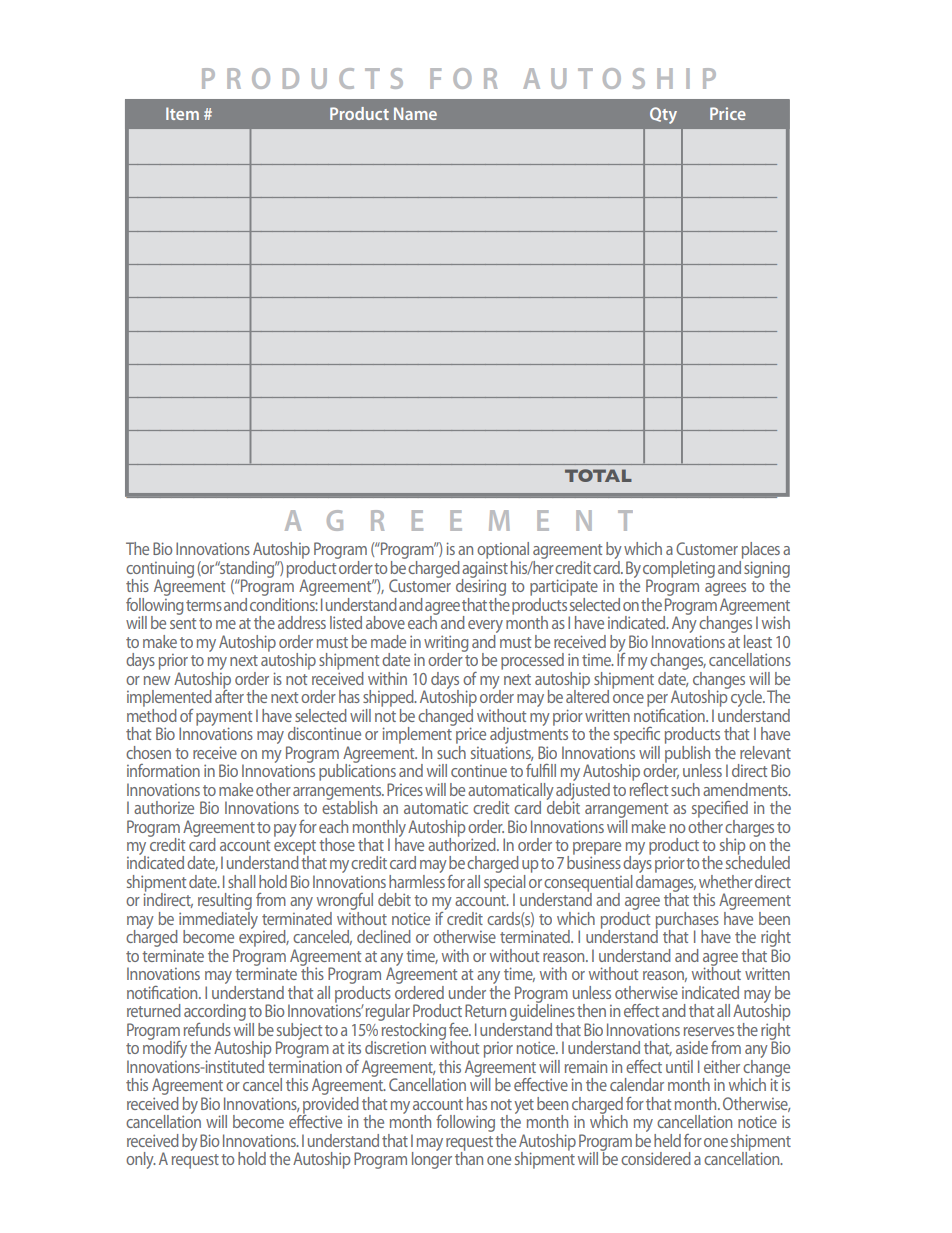 This screenshot has width=952, height=1233. What do you see at coordinates (446, 644) in the screenshot?
I see `writing` at bounding box center [446, 644].
